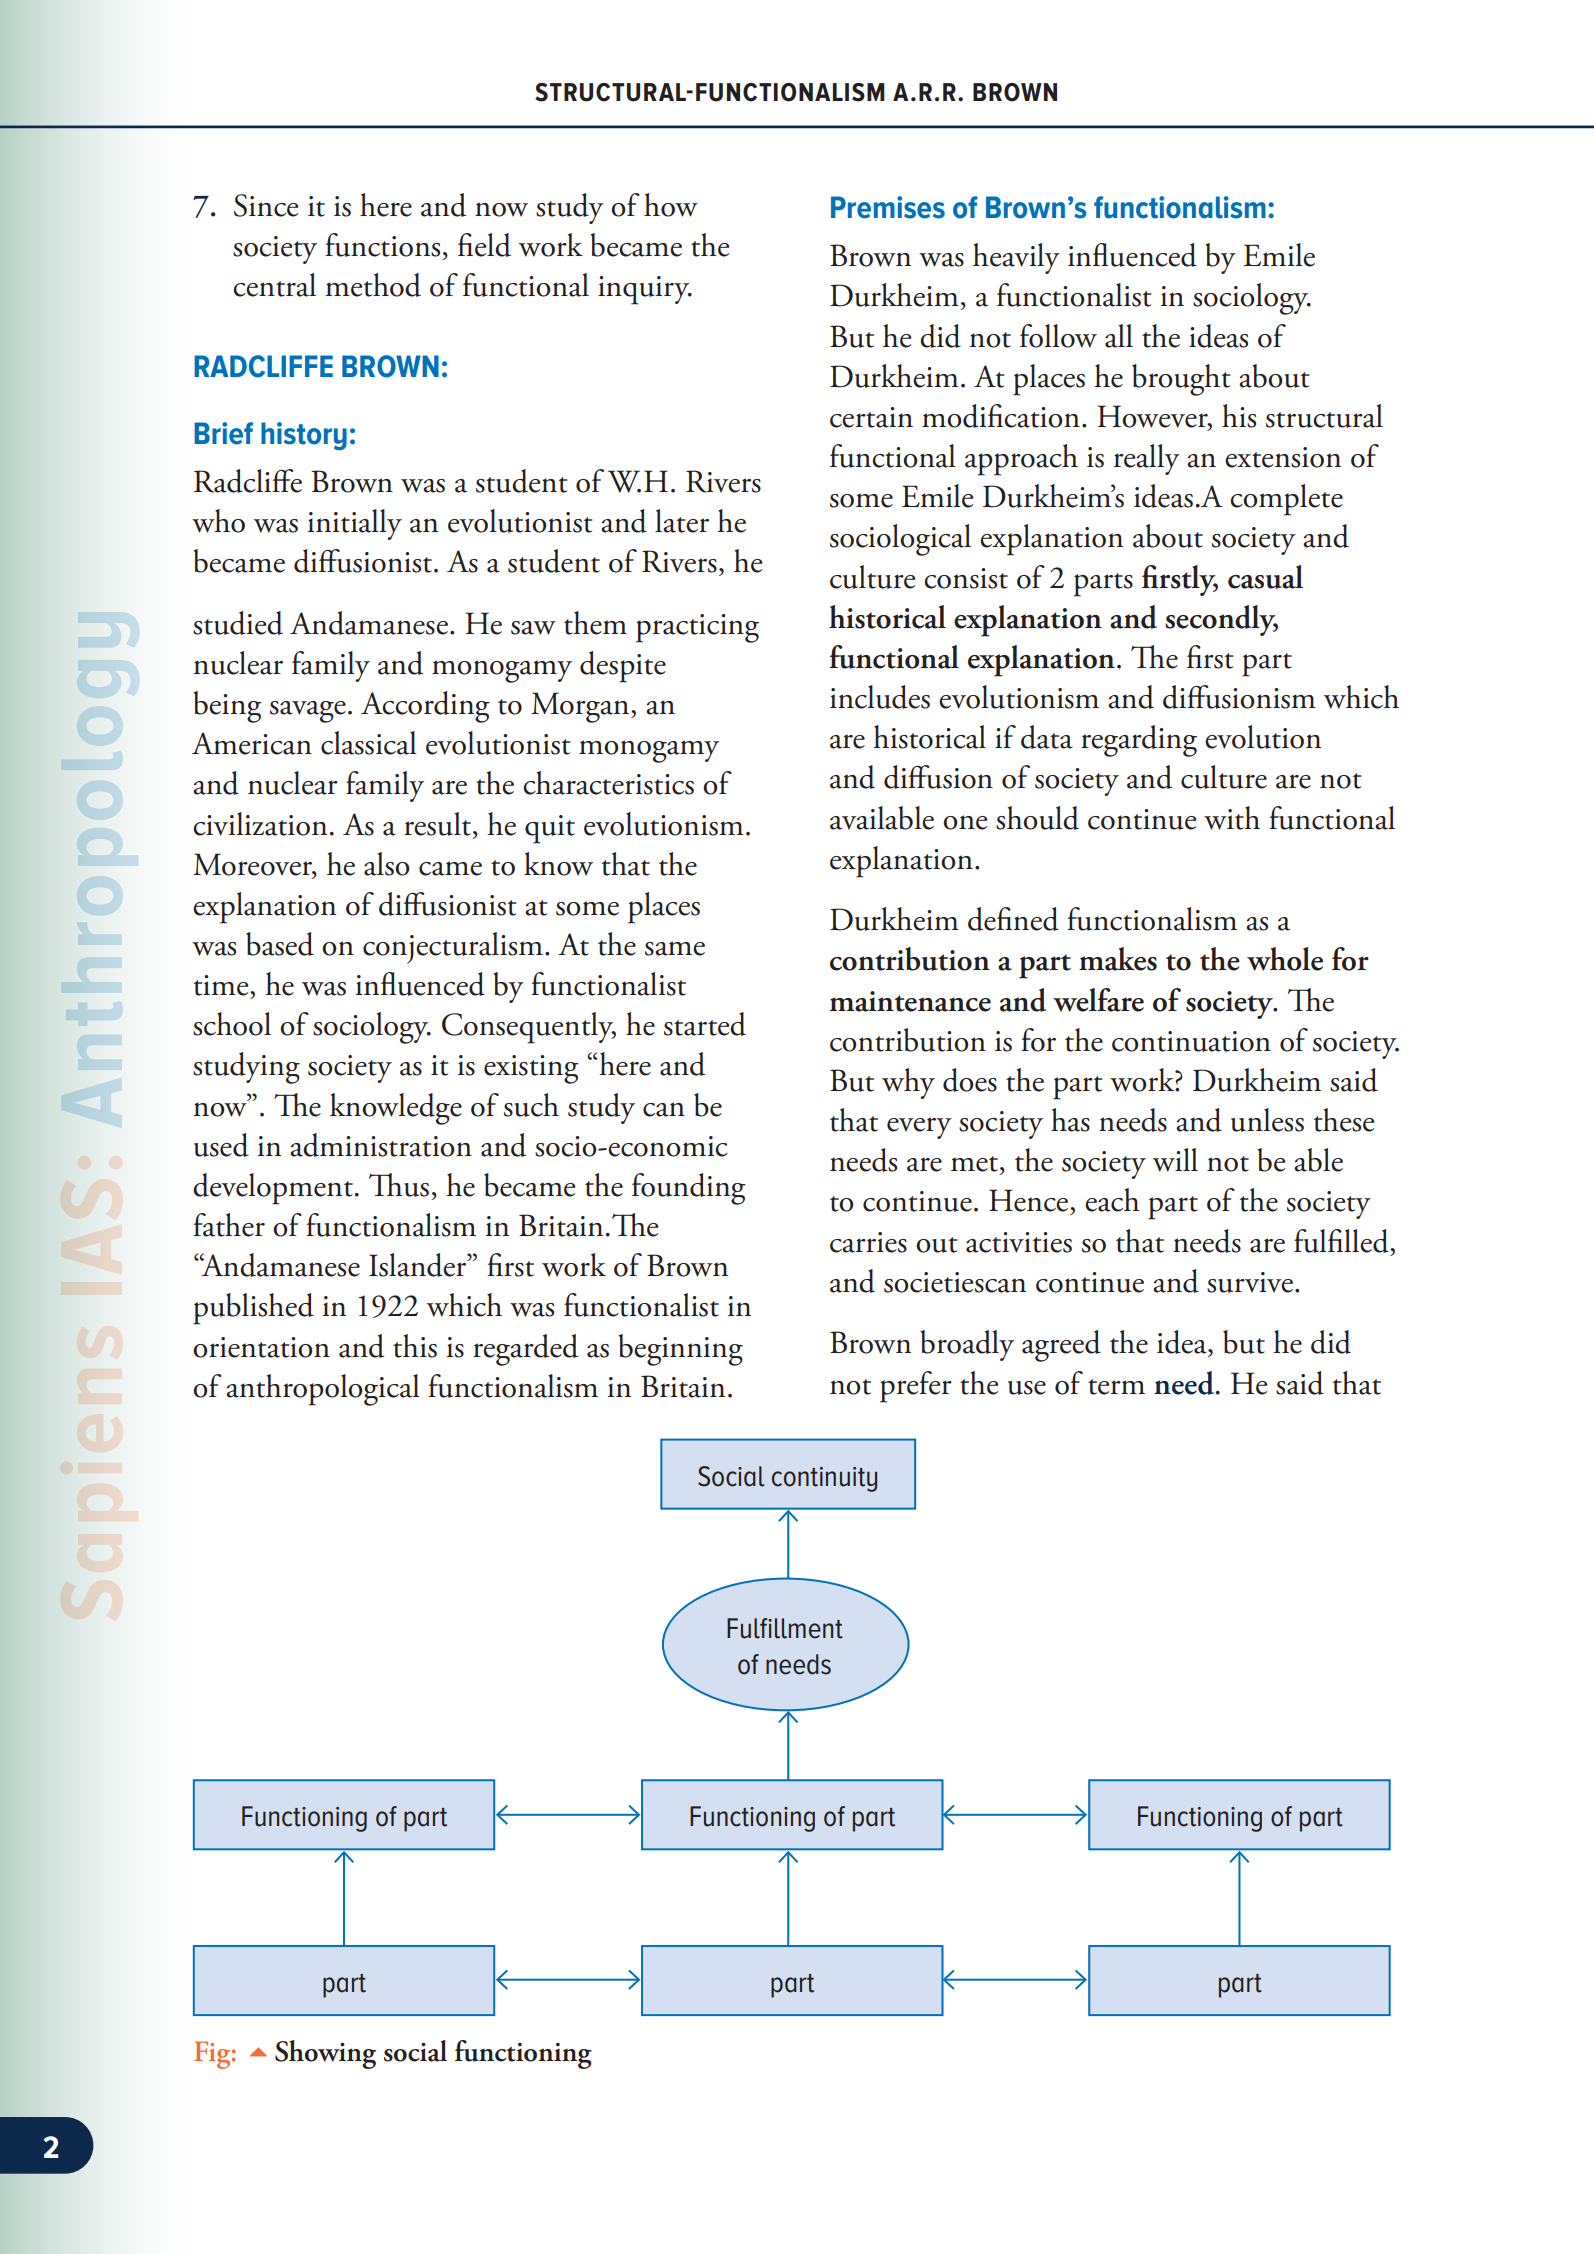 This screenshot has height=2254, width=1594. I want to click on casual, so click(1265, 577).
